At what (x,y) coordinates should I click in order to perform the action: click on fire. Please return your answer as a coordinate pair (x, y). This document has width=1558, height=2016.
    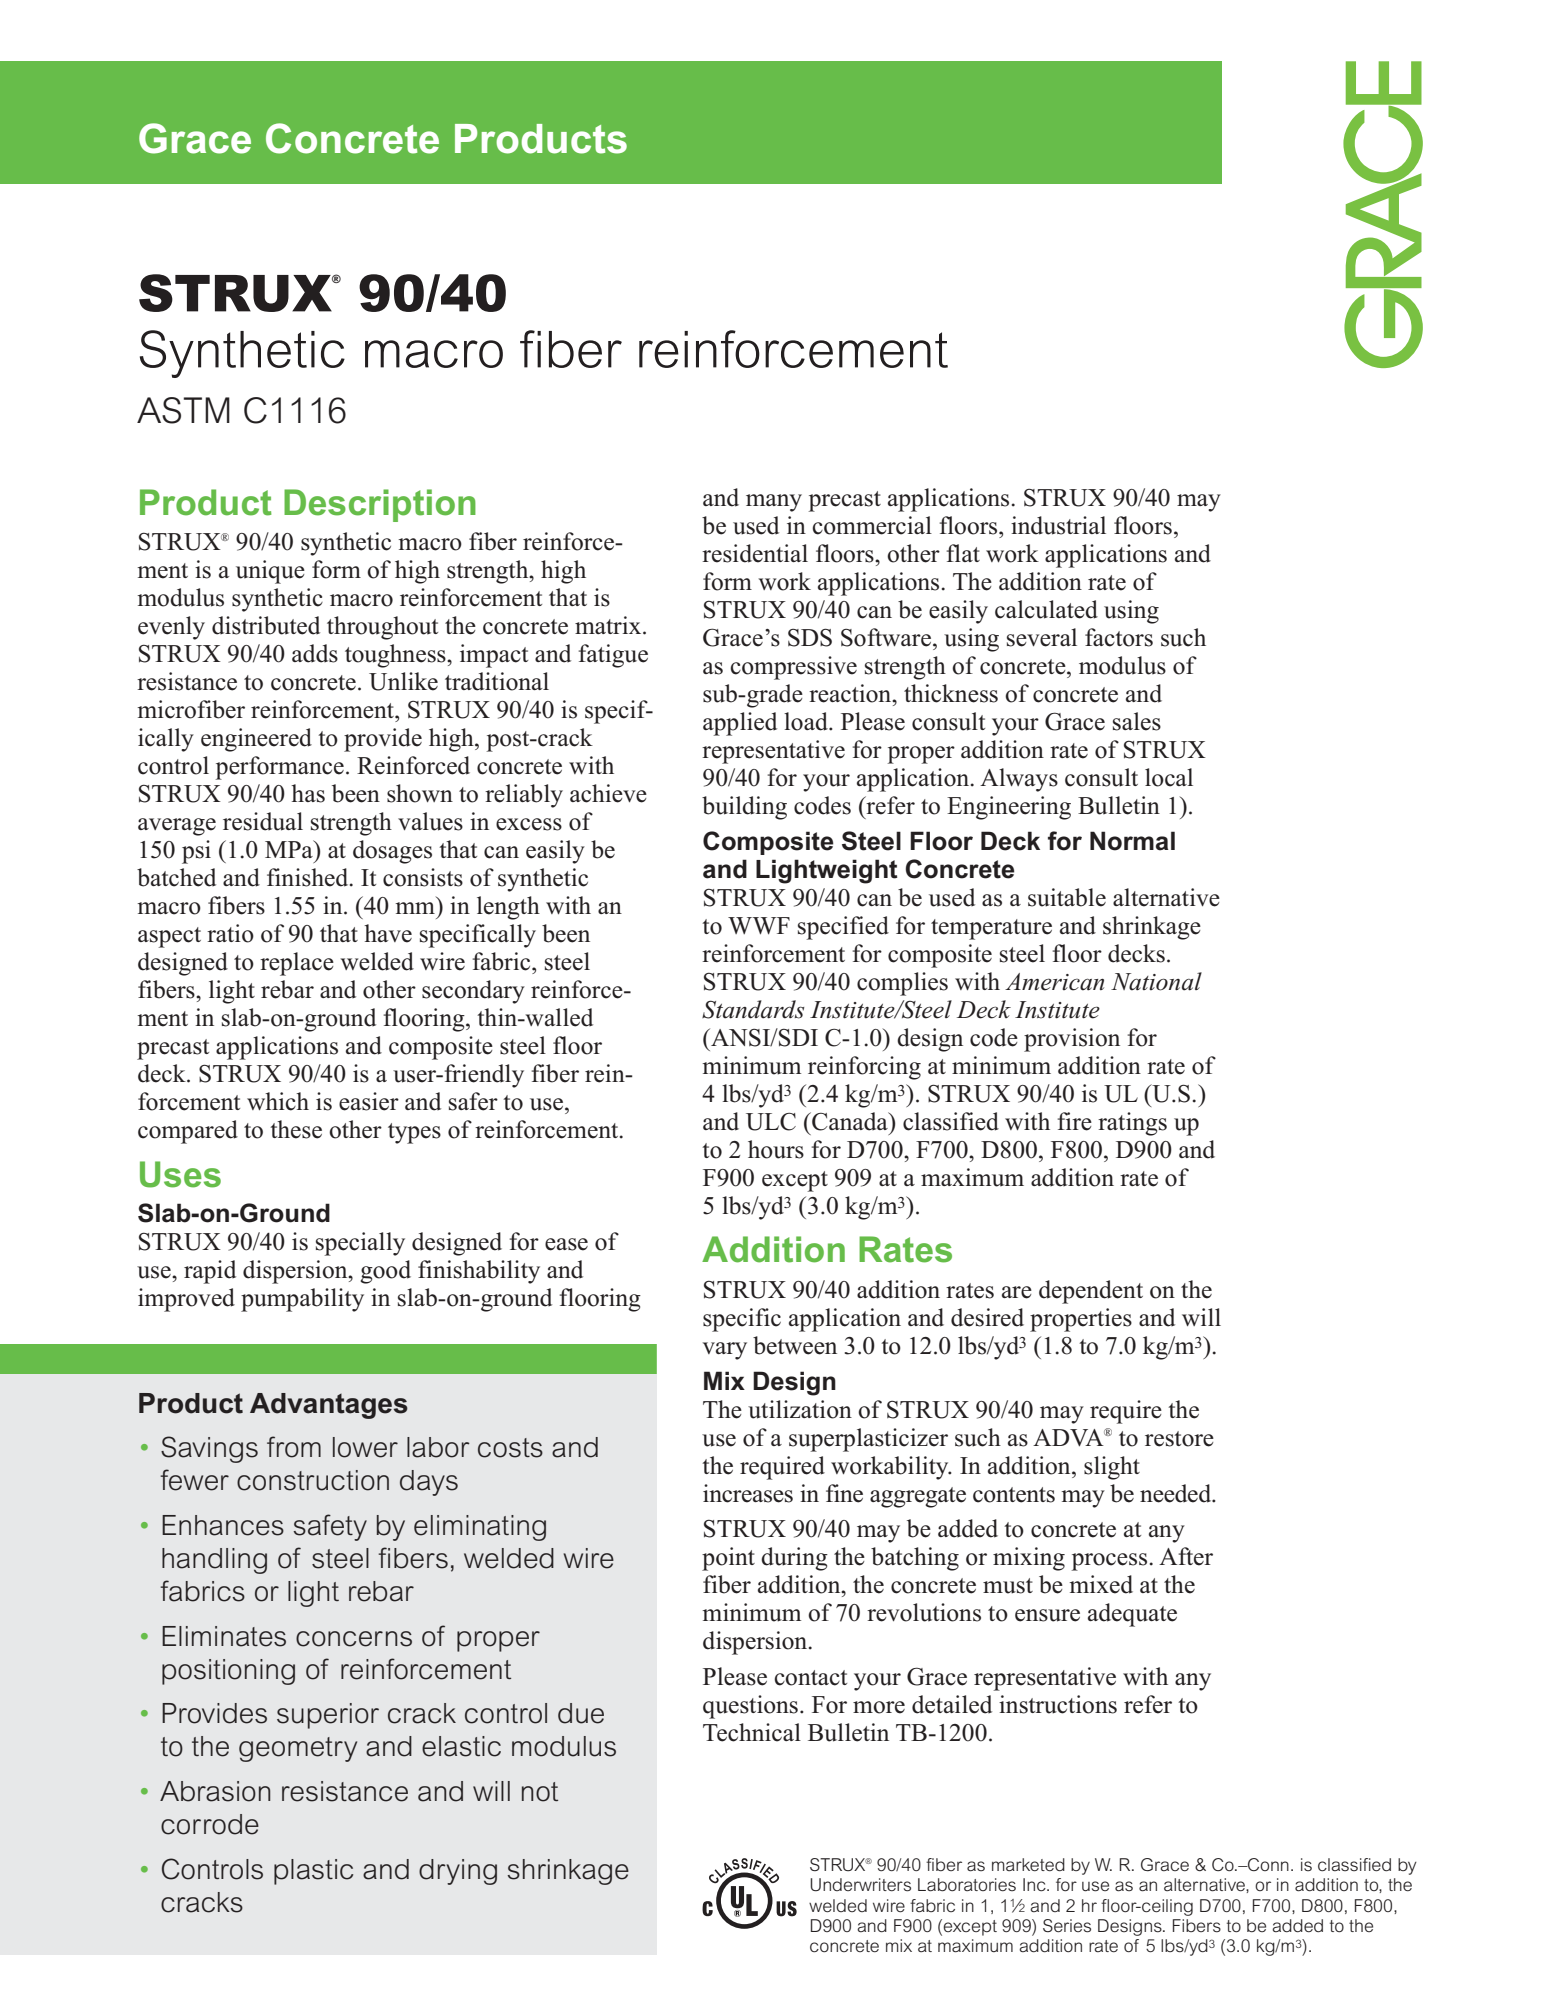
    Looking at the image, I should click on (1075, 1121).
